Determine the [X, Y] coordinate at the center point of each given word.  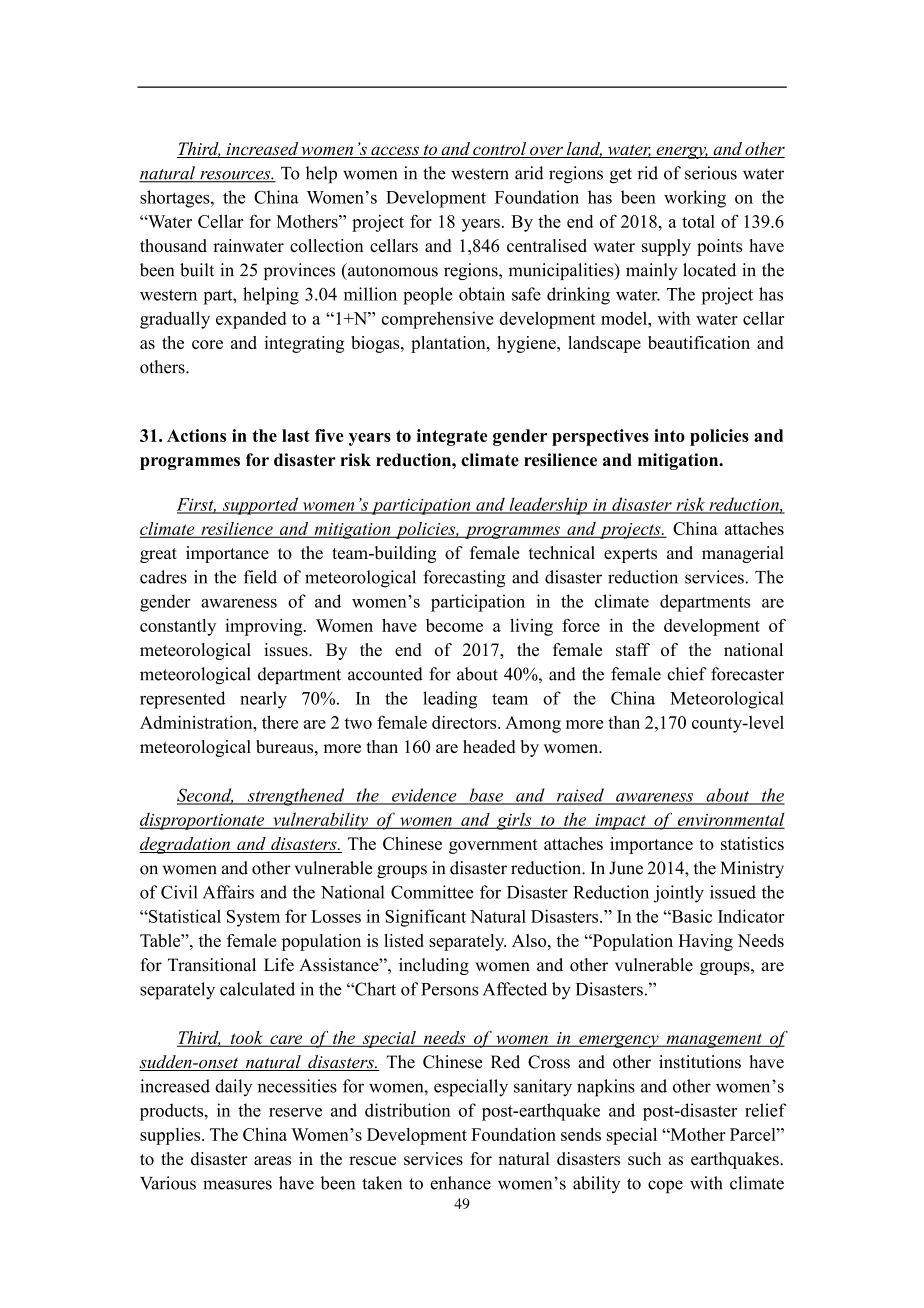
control [500, 150]
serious [711, 173]
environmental [730, 820]
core [207, 344]
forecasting [464, 579]
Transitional [212, 965]
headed [489, 746]
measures [237, 1185]
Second [205, 796]
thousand [173, 245]
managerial [743, 554]
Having [705, 942]
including [434, 966]
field [260, 577]
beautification [699, 342]
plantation [449, 344]
